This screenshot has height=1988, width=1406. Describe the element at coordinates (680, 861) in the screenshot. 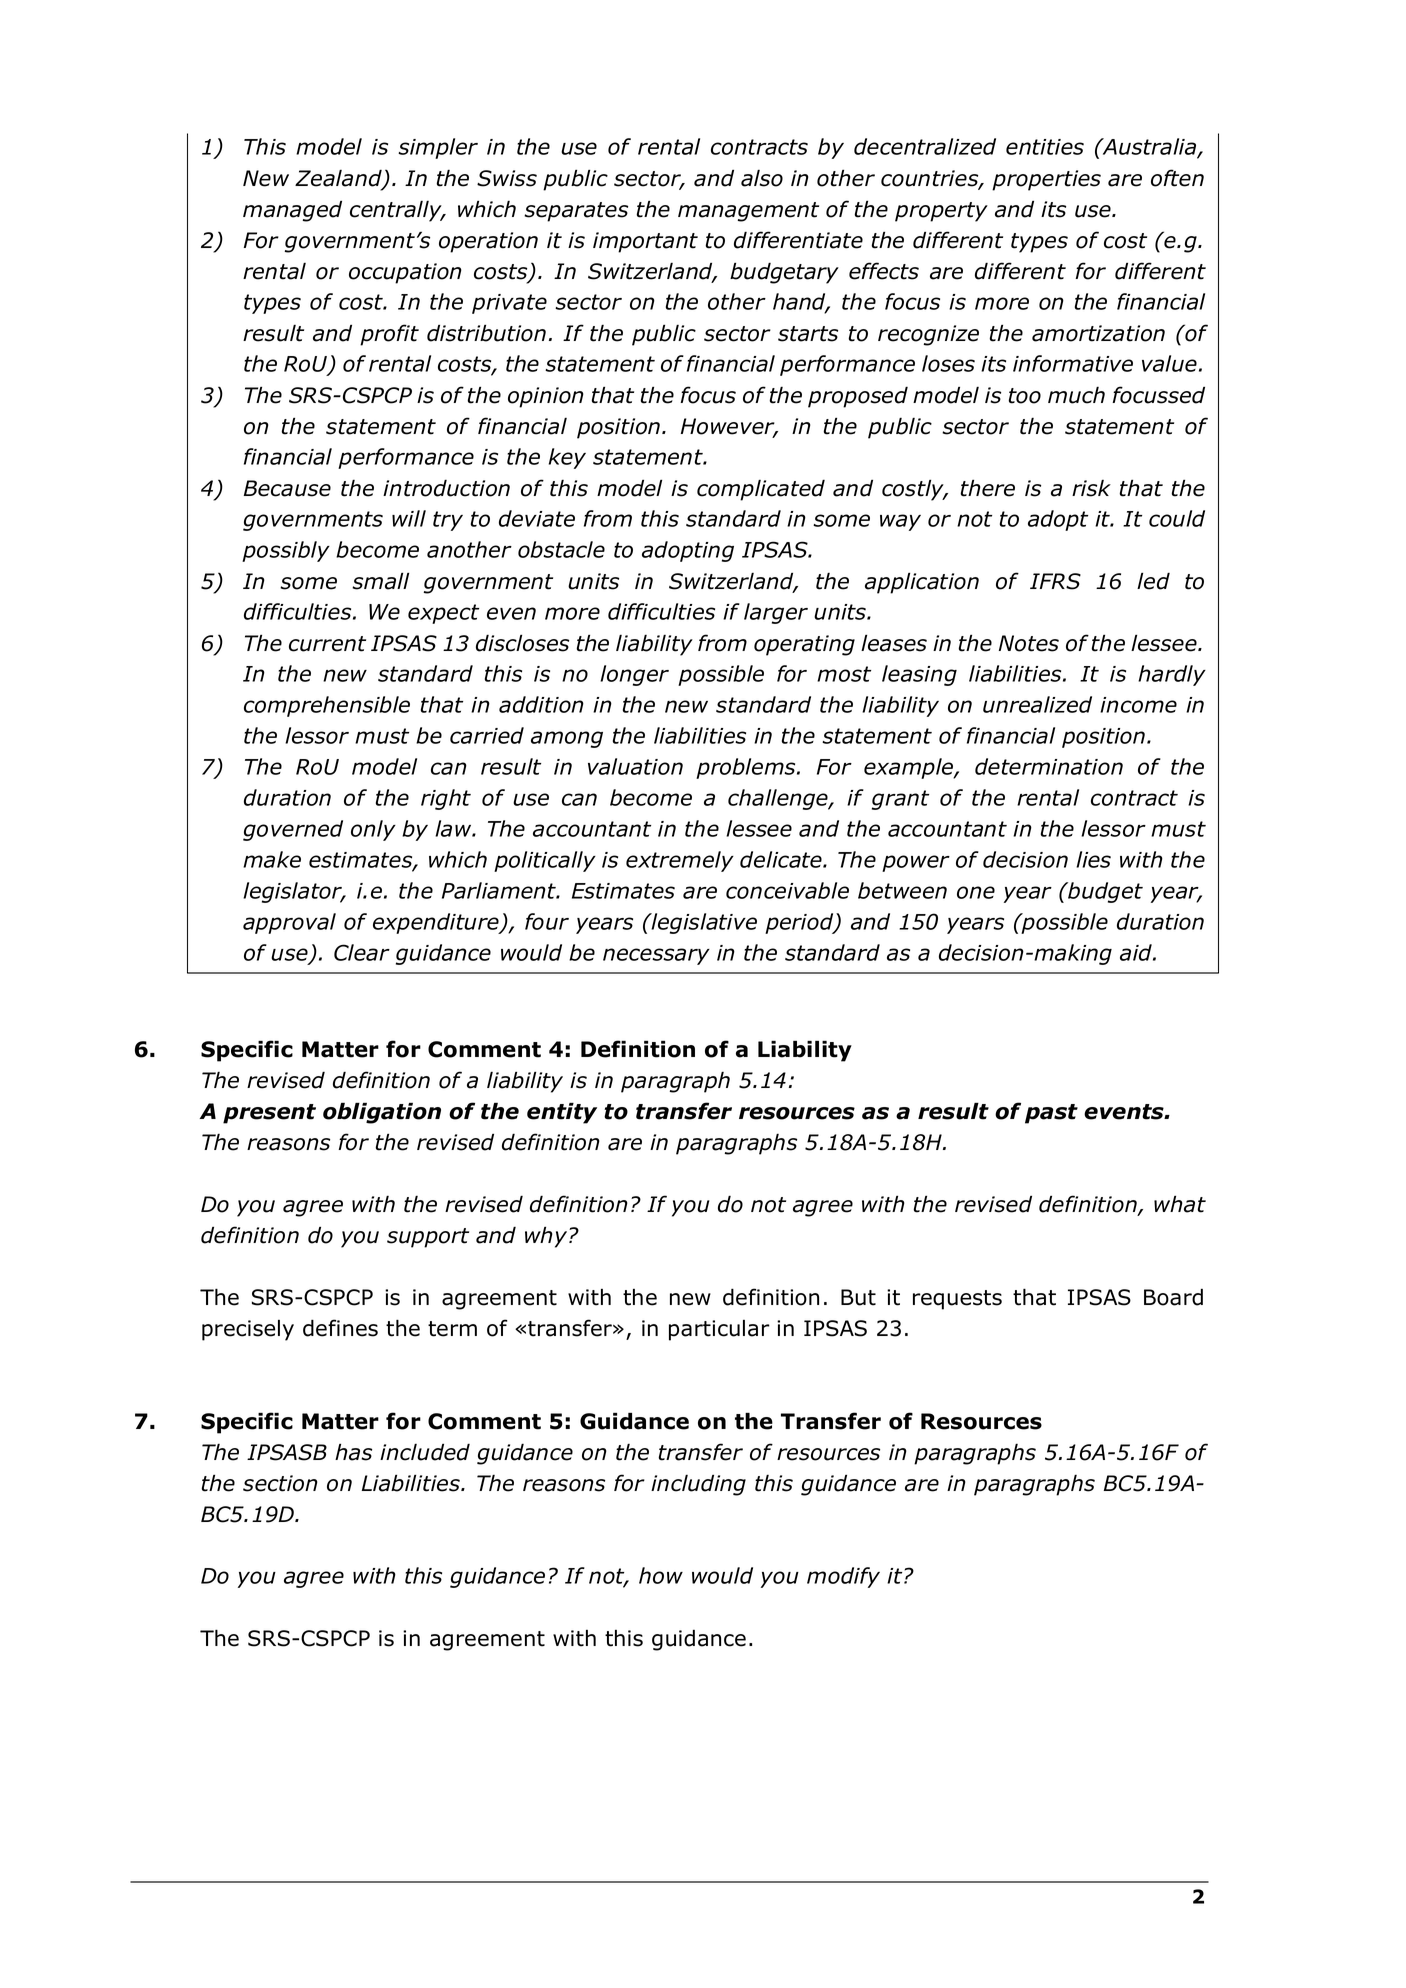

I see `extremely` at that location.
